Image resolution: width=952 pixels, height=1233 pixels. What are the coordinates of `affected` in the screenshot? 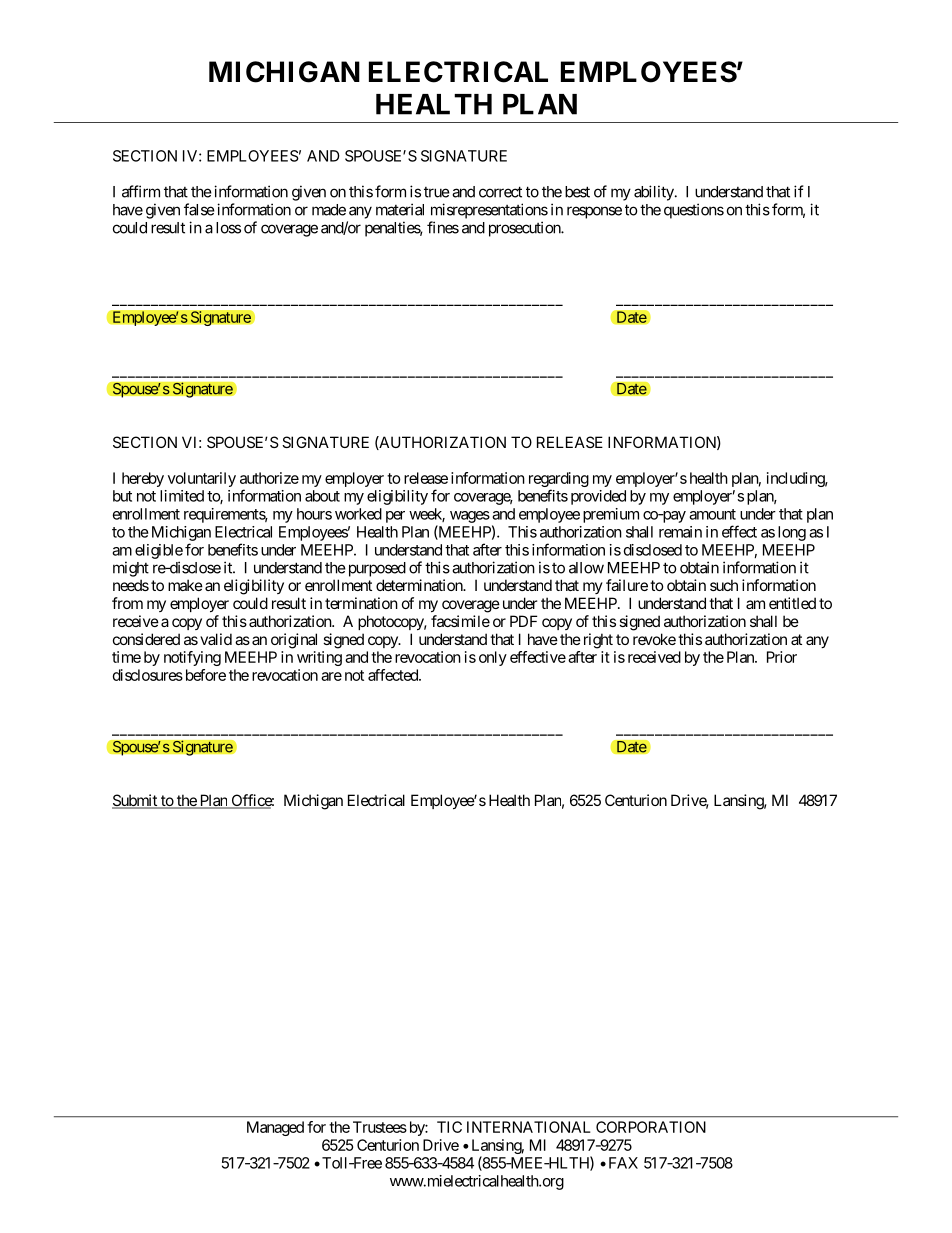 It's located at (394, 675).
